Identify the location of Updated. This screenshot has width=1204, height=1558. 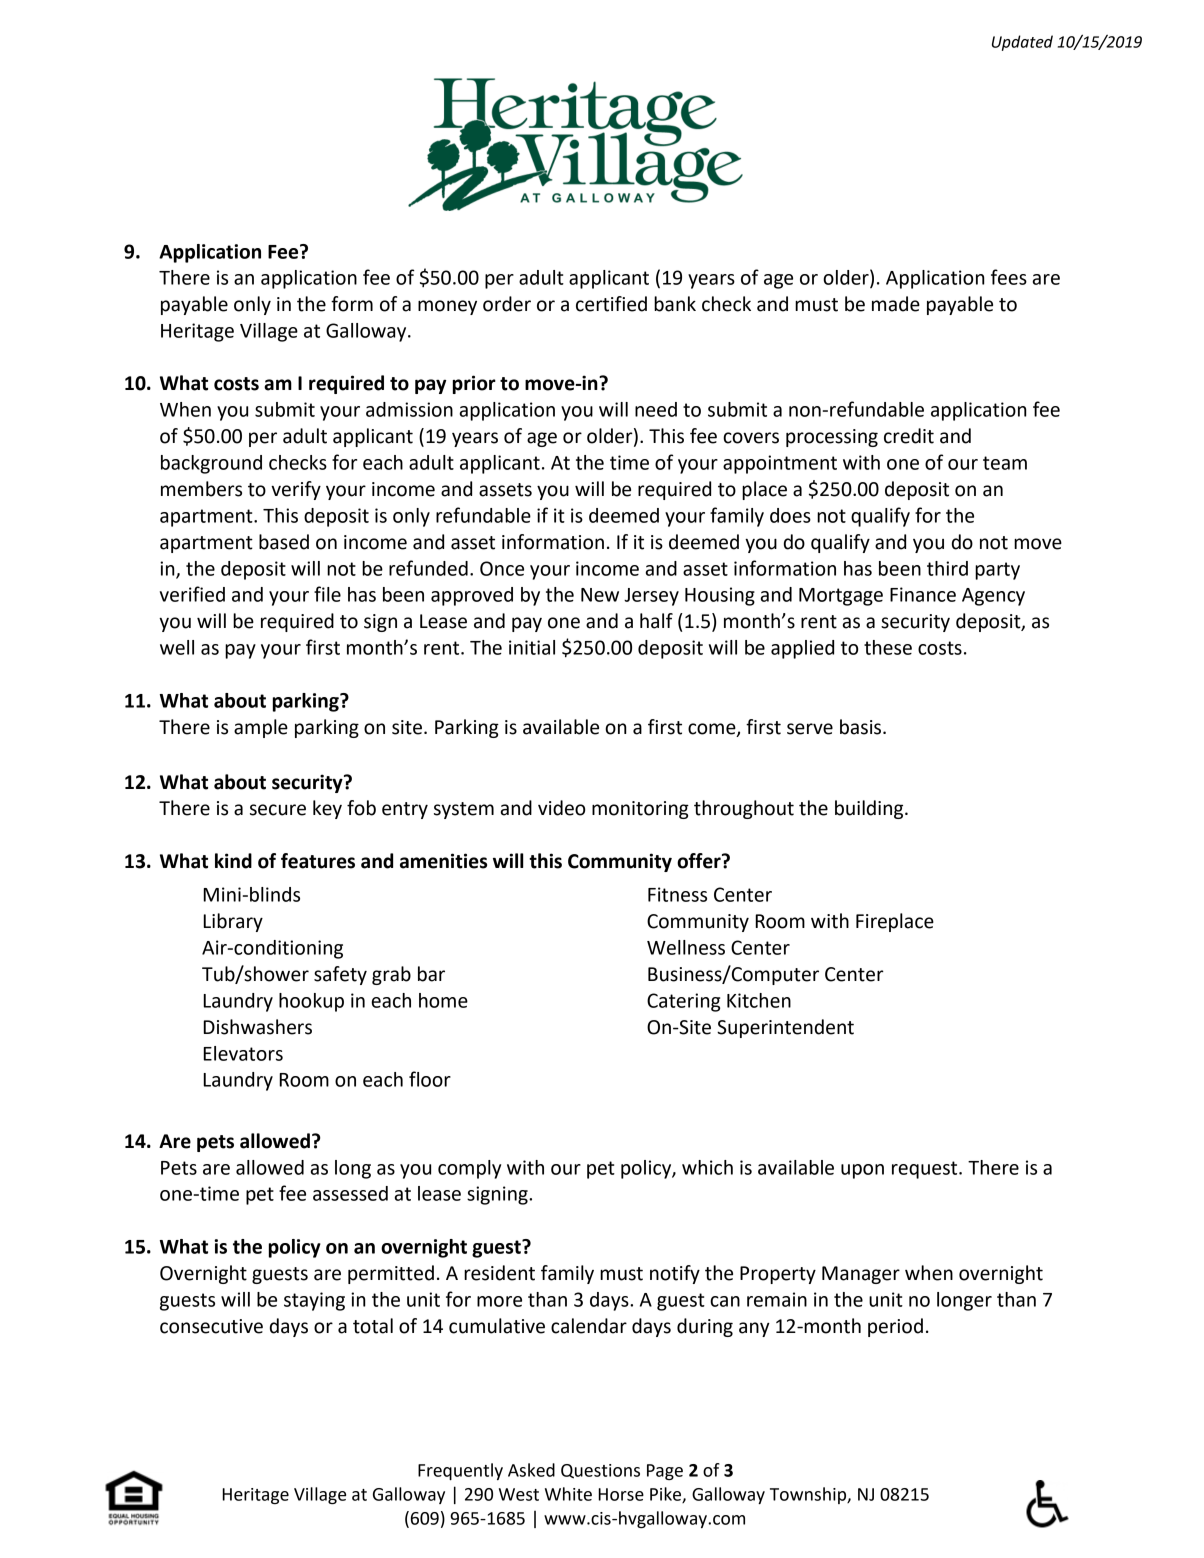
(1022, 43).
